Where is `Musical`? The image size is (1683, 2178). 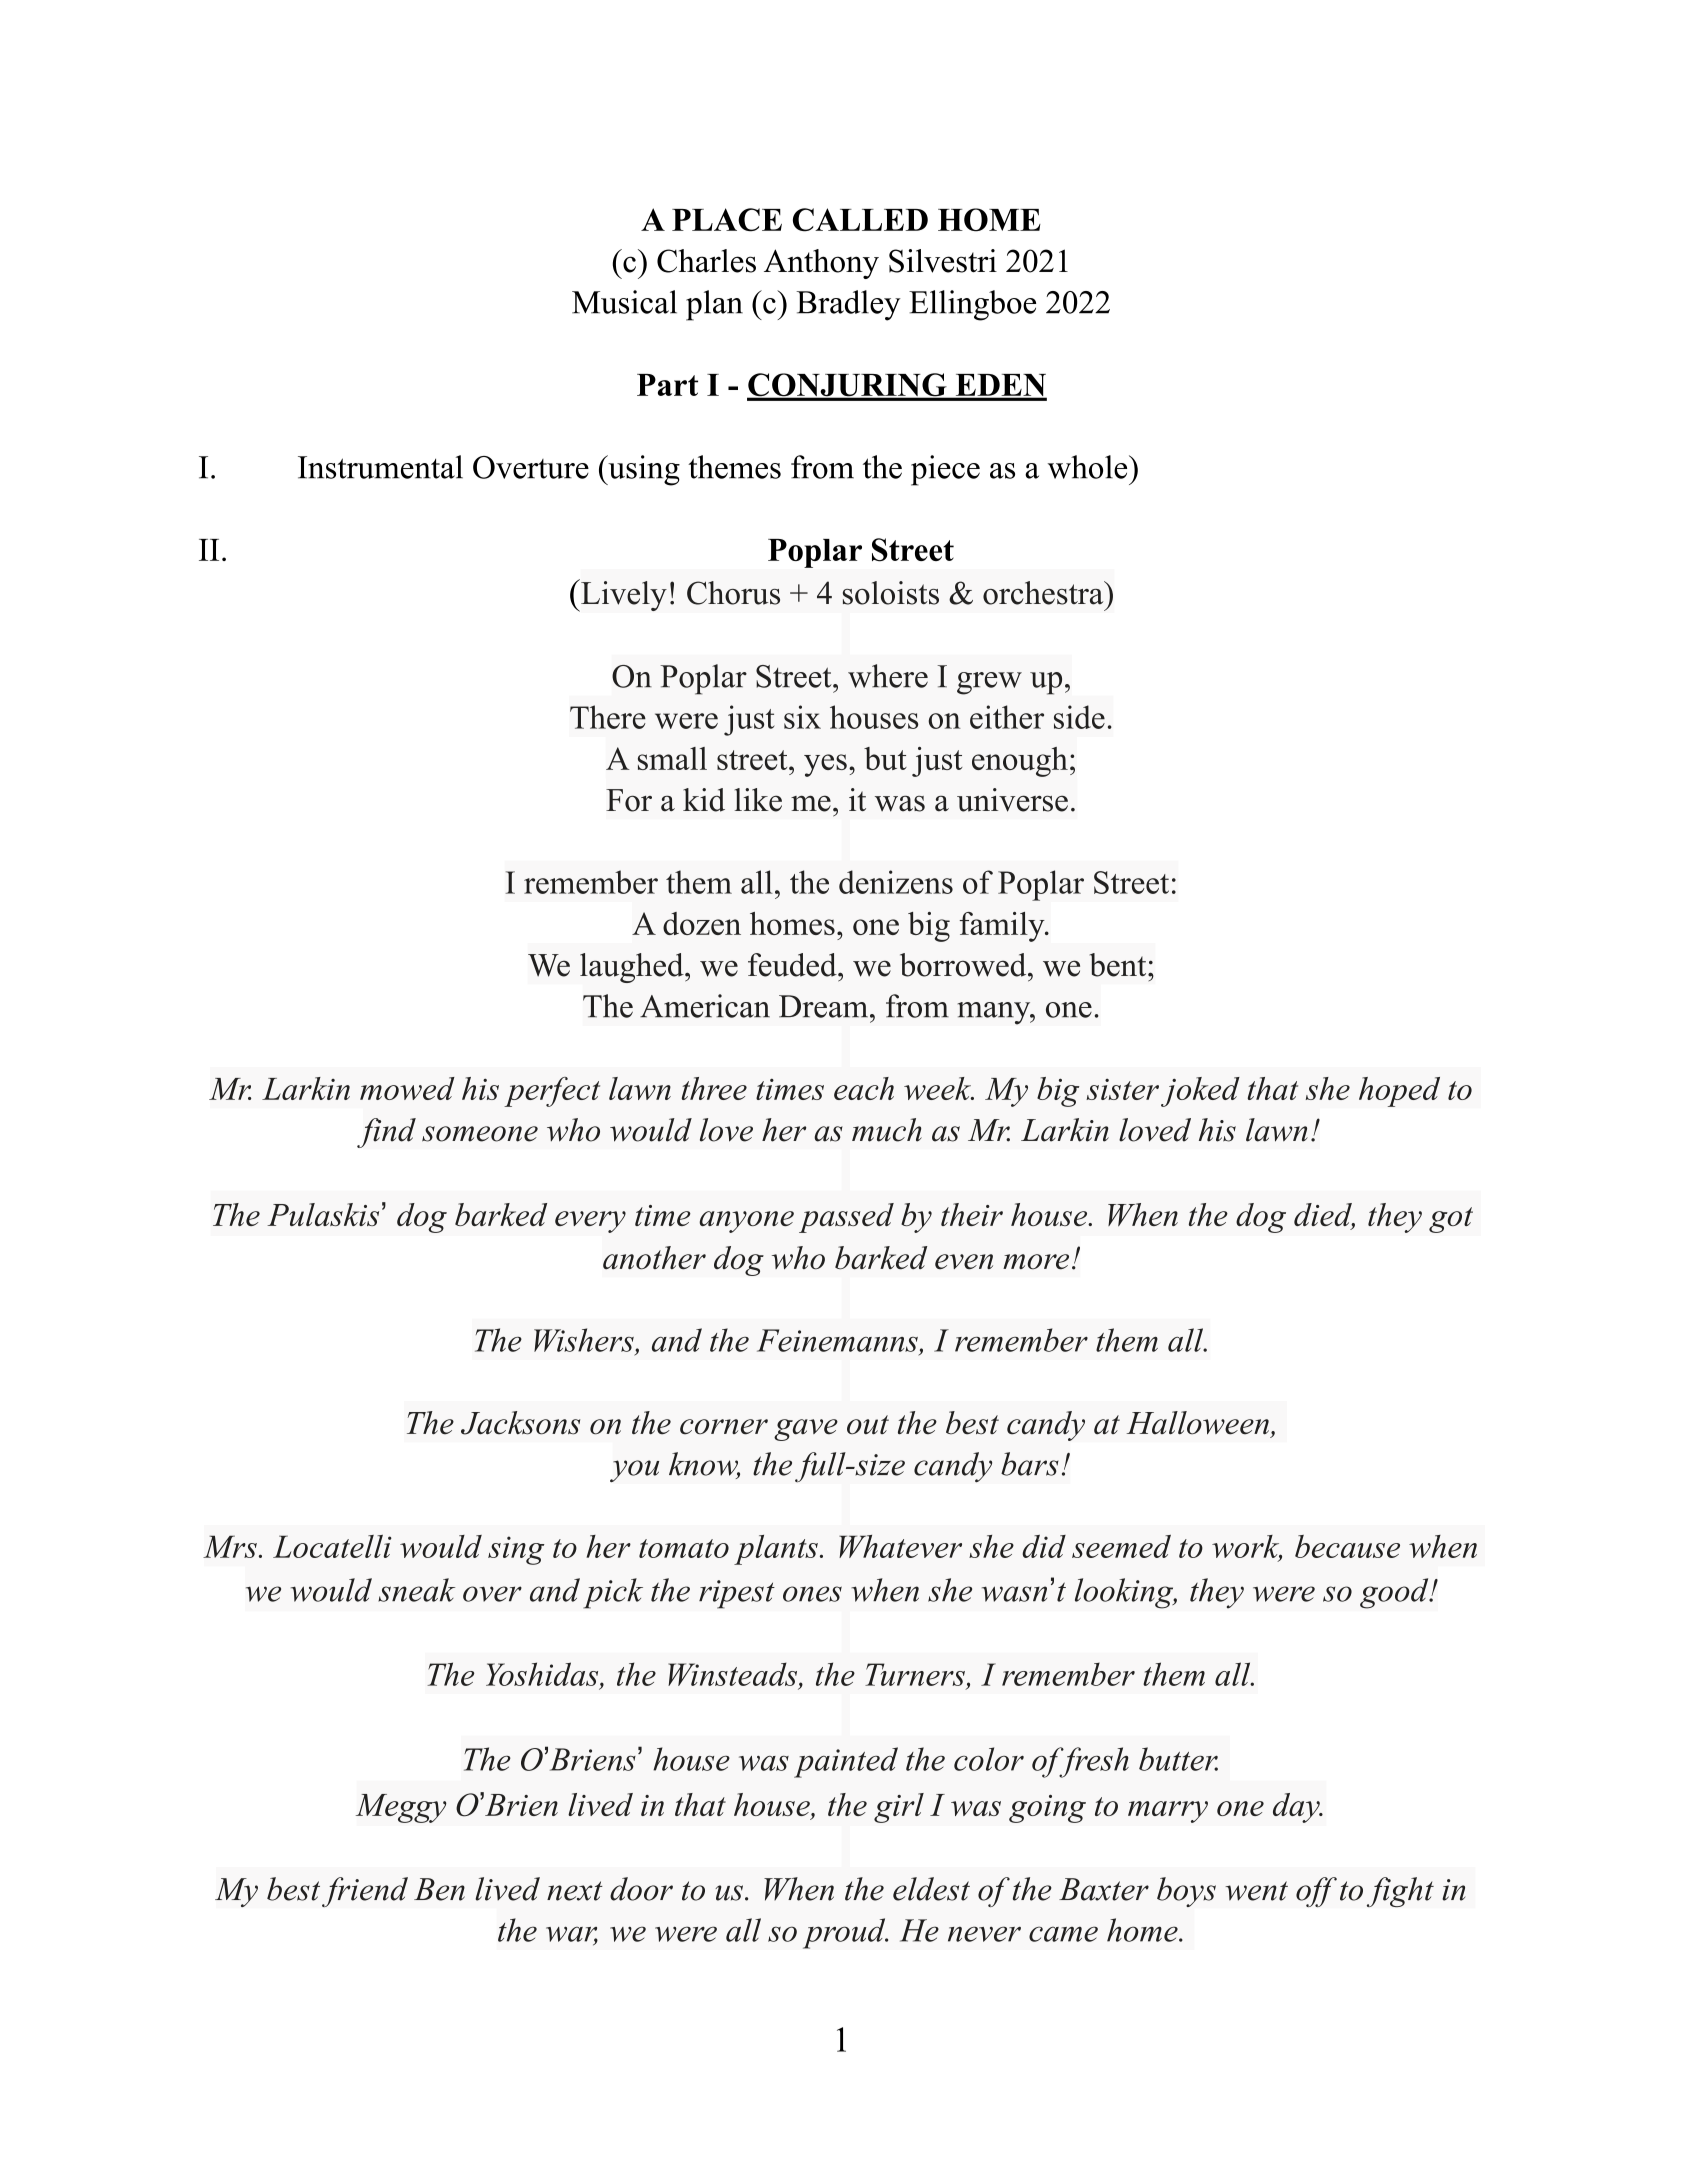
Musical is located at coordinates (624, 302).
